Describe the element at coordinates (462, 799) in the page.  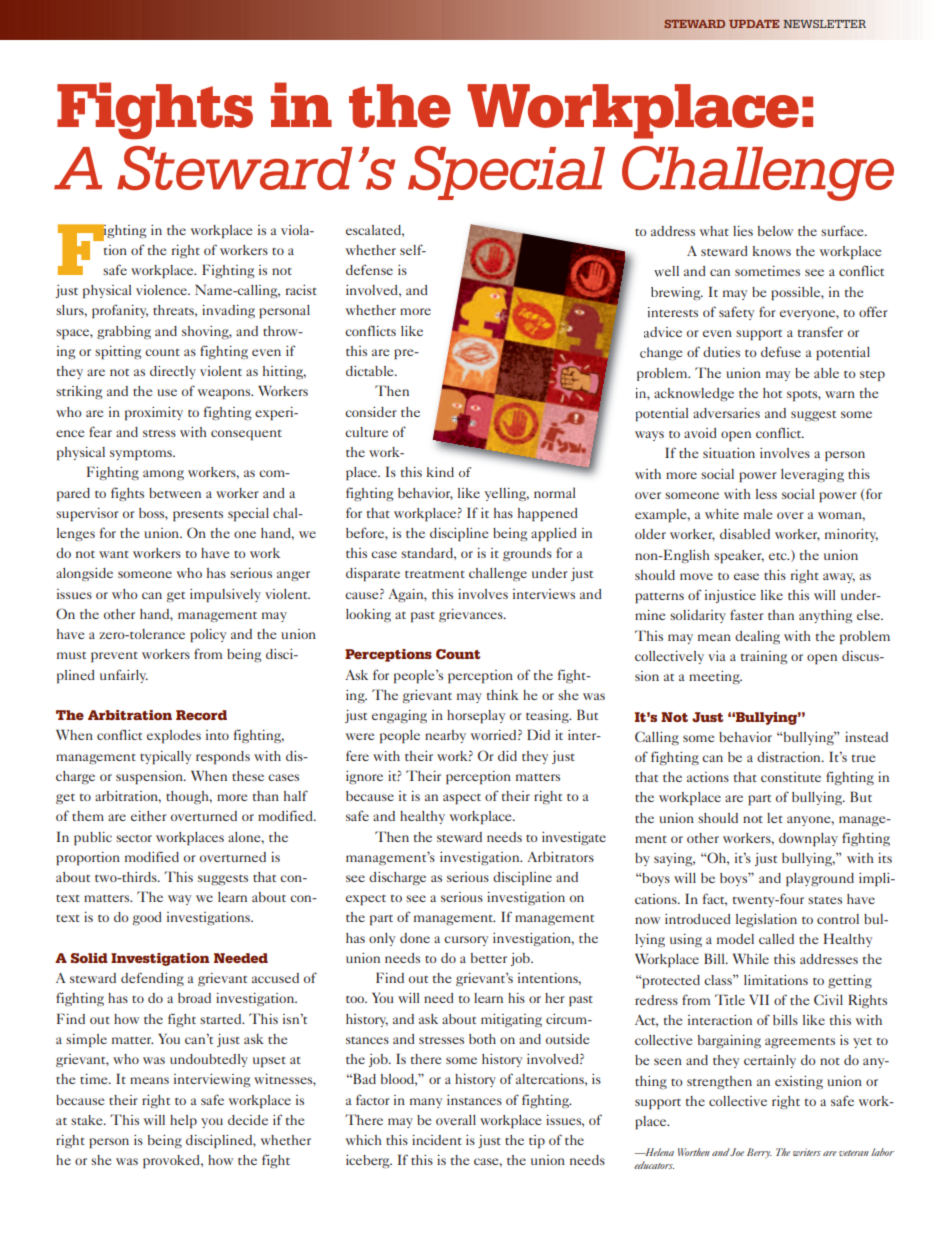
I see `aspect` at that location.
